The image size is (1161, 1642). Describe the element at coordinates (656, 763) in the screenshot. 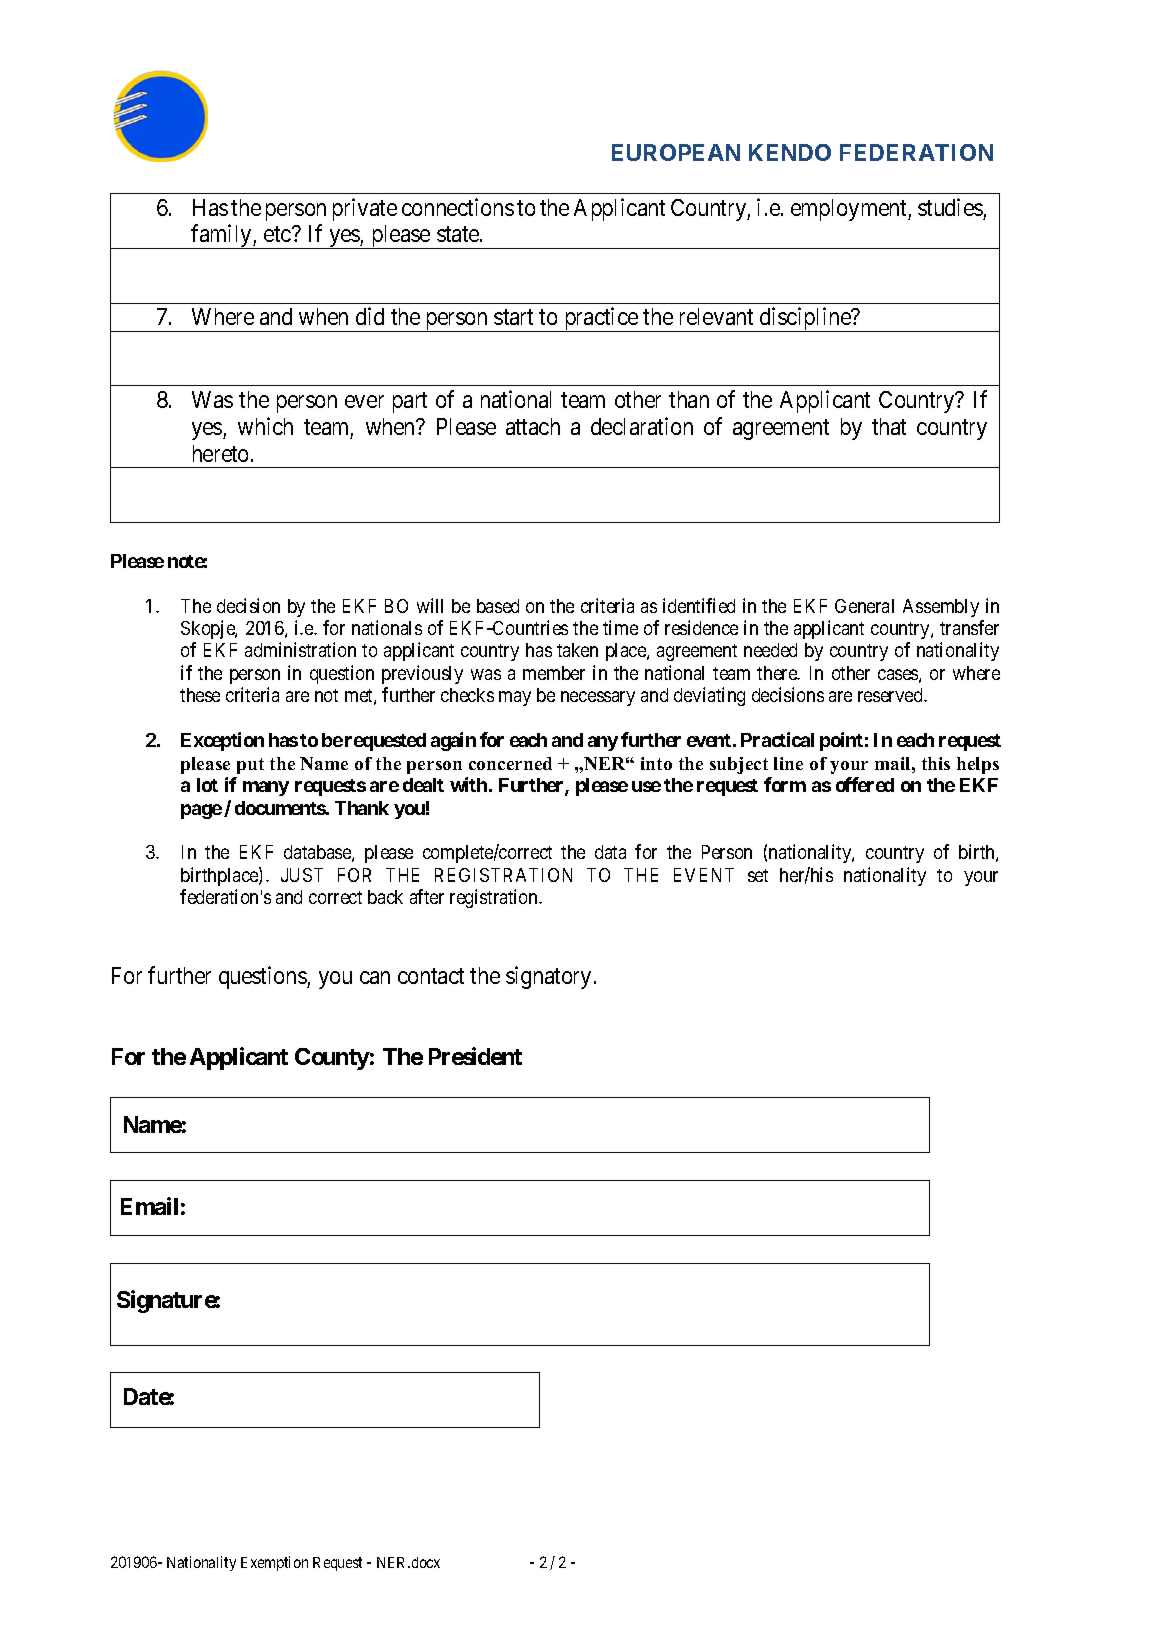

I see `into` at that location.
